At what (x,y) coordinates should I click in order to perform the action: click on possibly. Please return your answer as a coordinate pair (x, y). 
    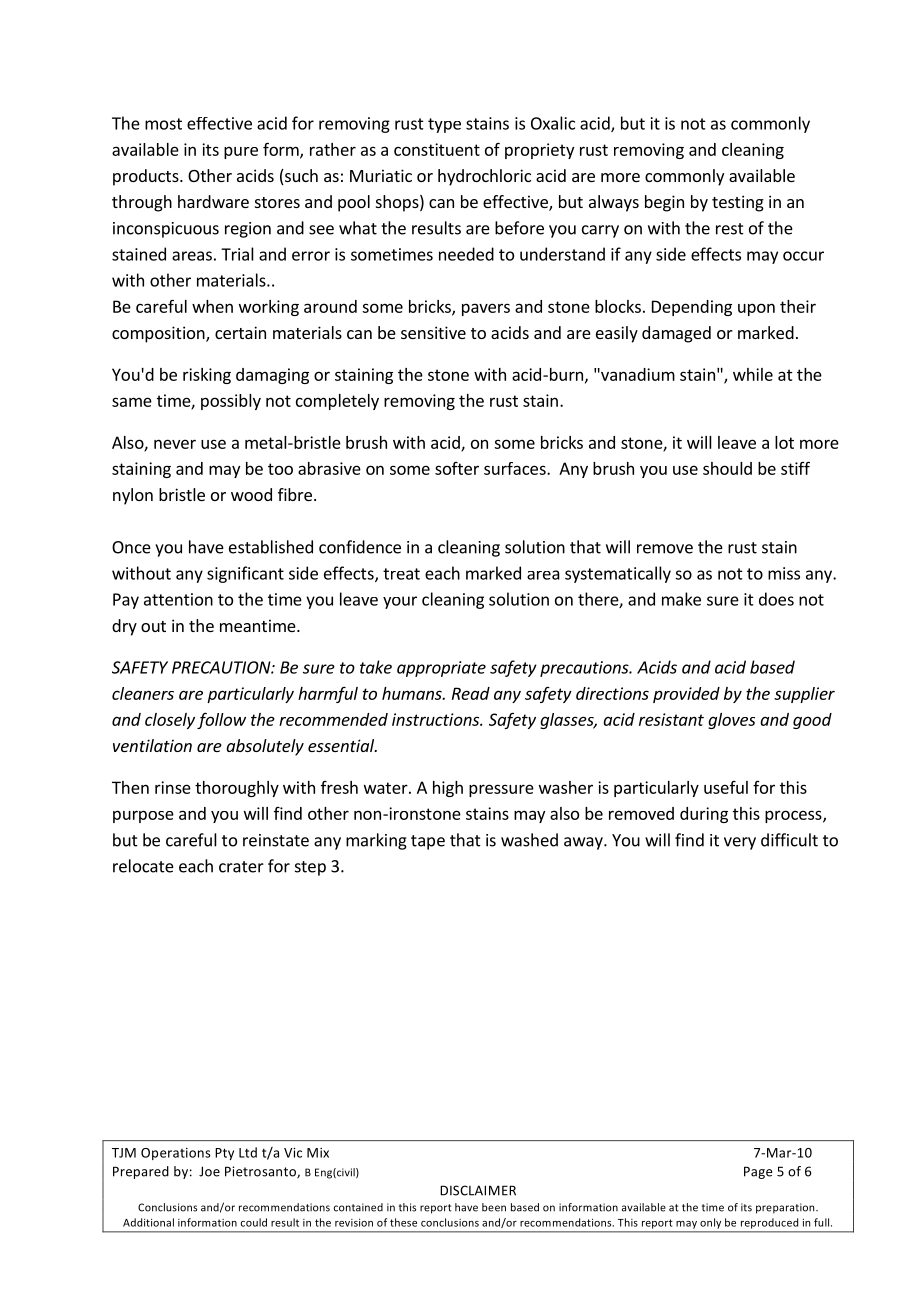
    Looking at the image, I should click on (231, 402).
